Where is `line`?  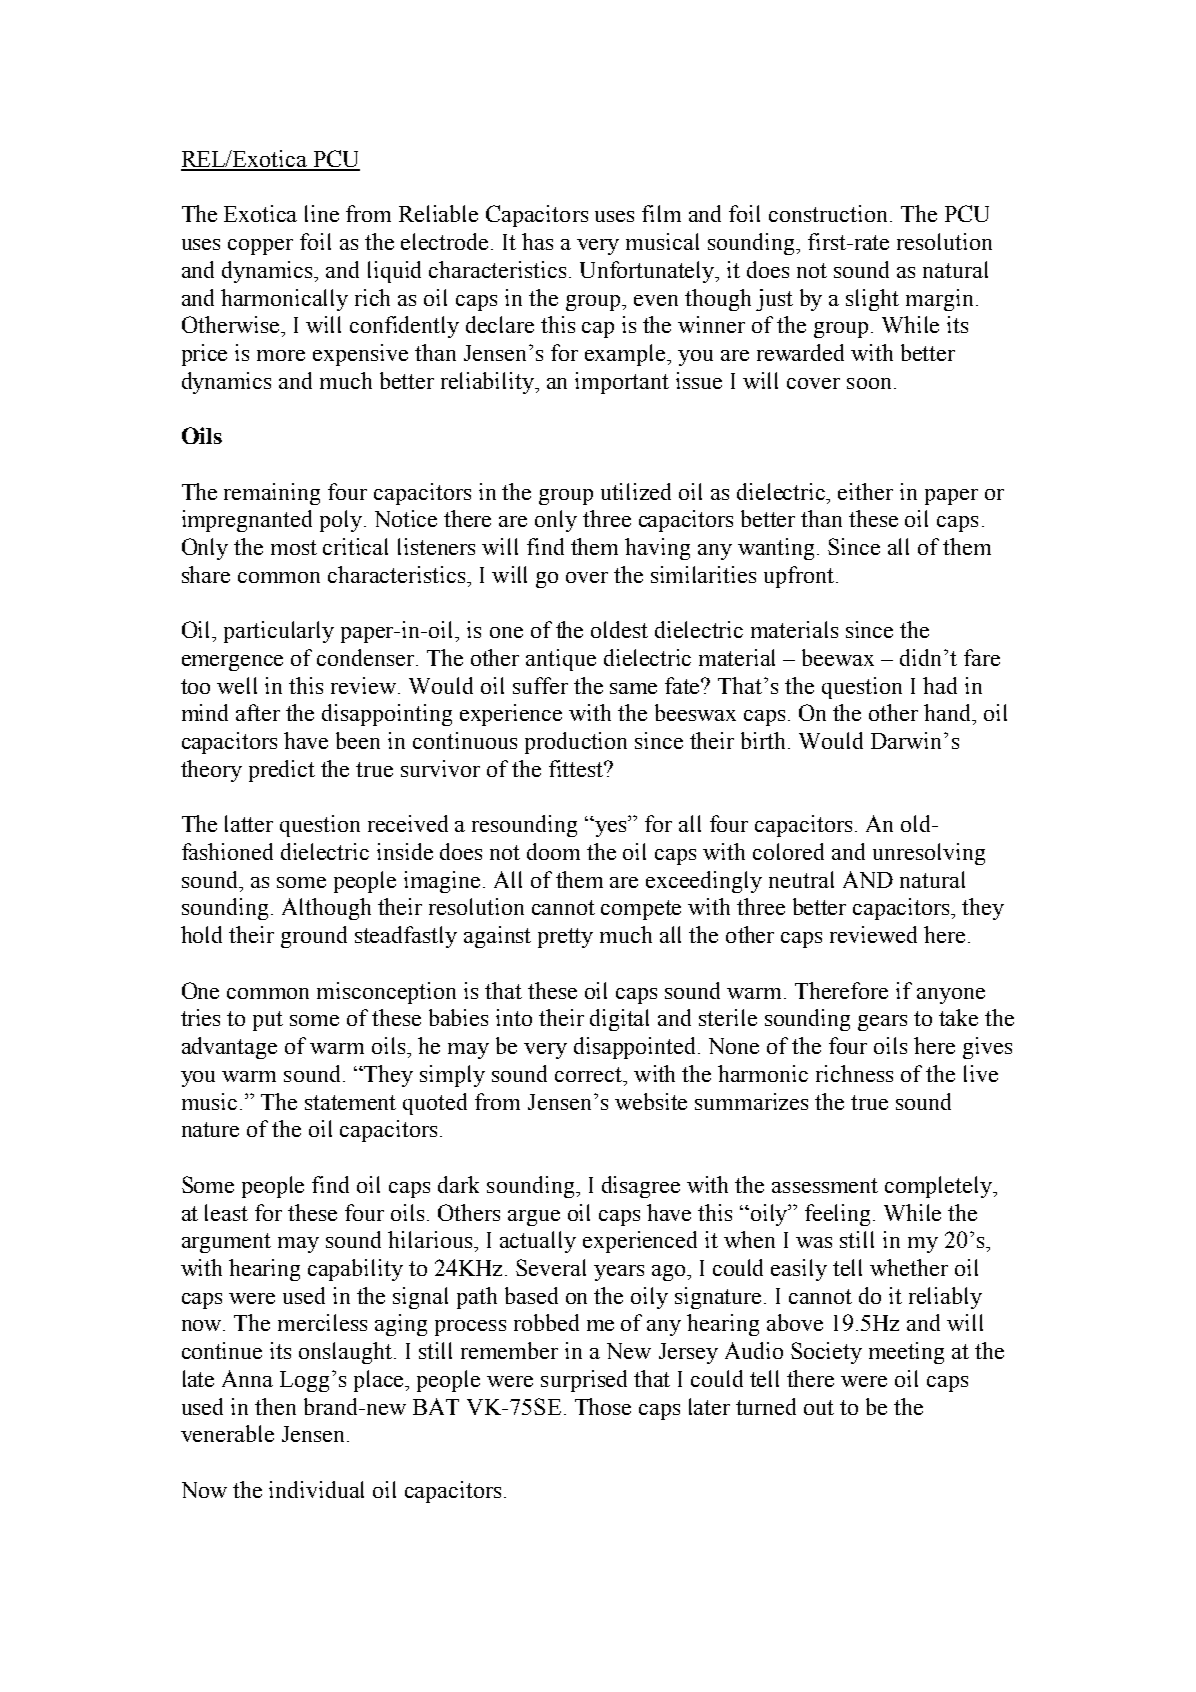 line is located at coordinates (322, 213).
